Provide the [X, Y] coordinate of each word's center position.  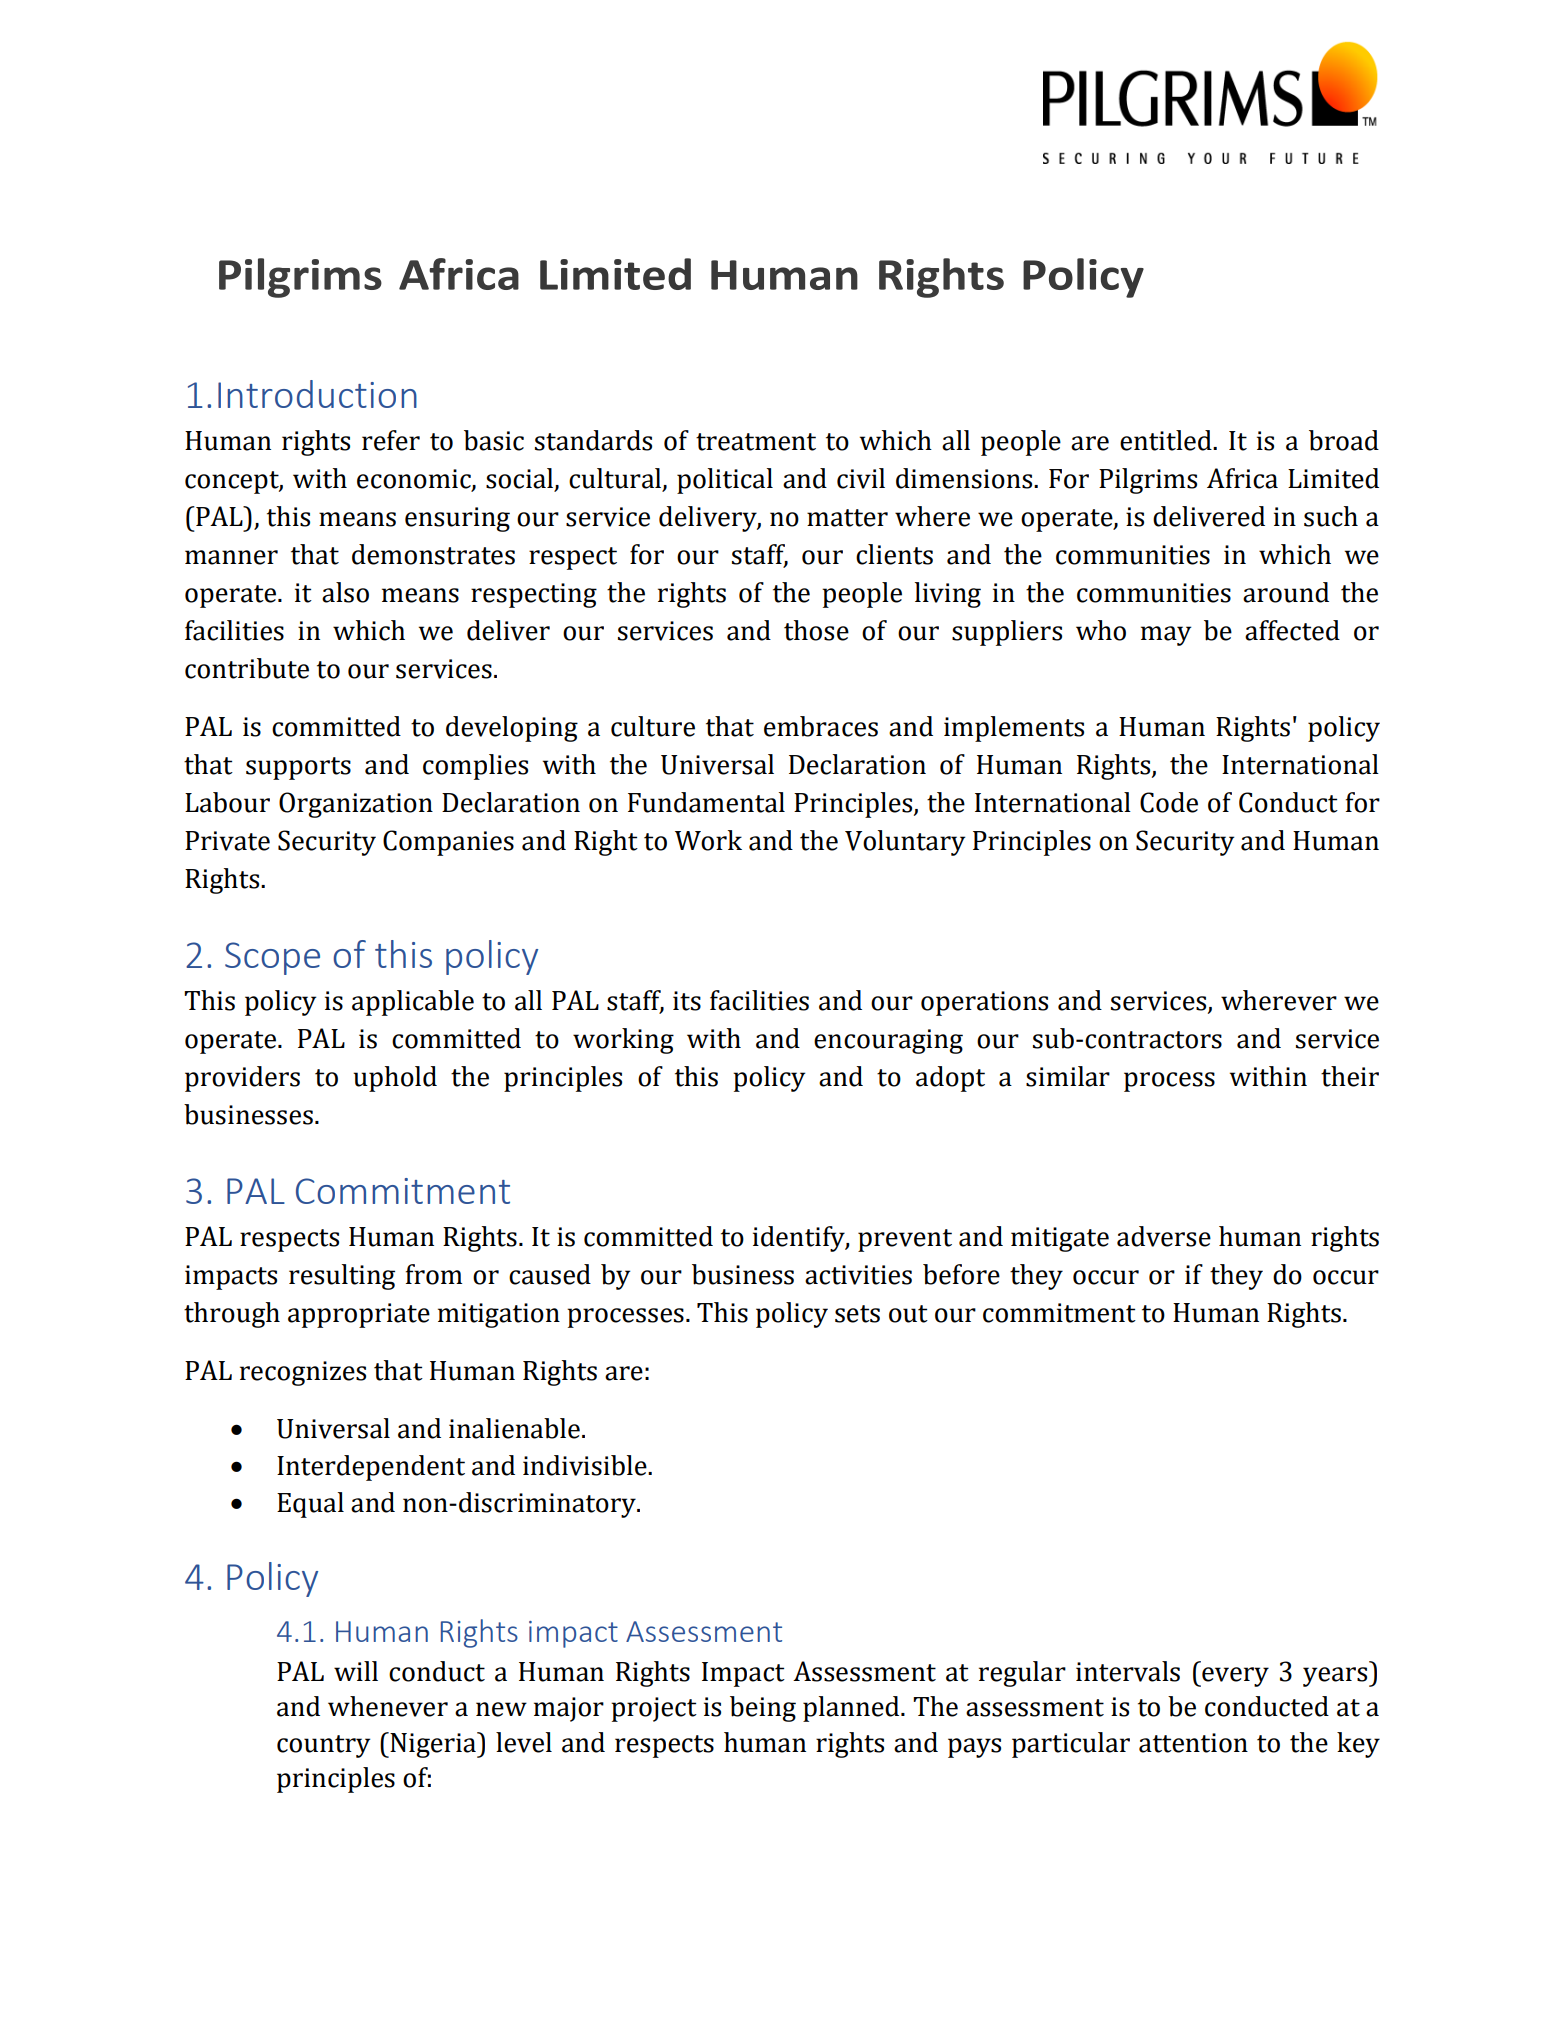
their [1350, 1076]
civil [861, 478]
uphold [395, 1079]
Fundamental [706, 802]
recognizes [303, 1373]
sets [857, 1314]
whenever [388, 1706]
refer [391, 440]
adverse [1164, 1236]
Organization [356, 805]
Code [1169, 802]
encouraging [888, 1041]
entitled [1167, 440]
